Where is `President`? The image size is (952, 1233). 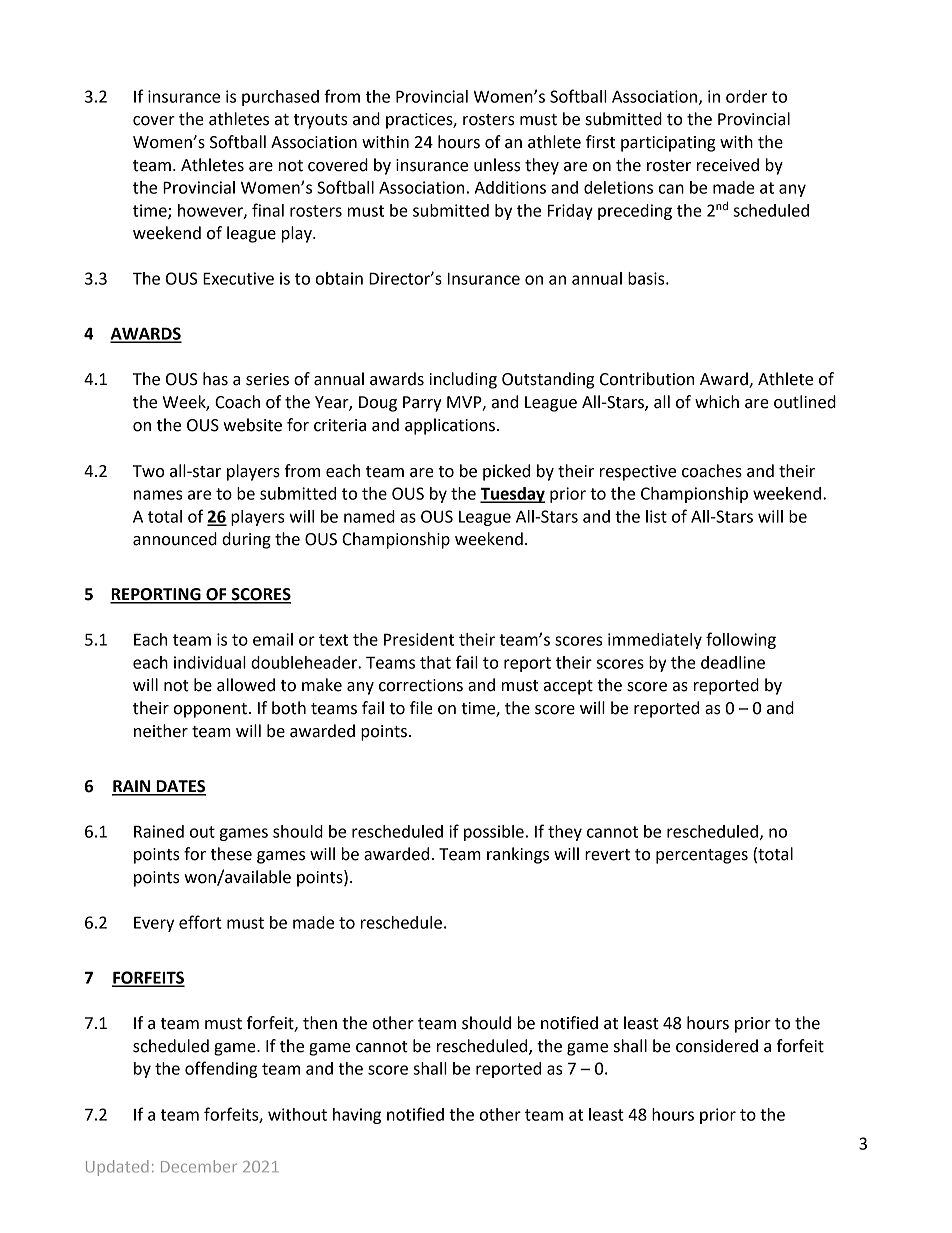 President is located at coordinates (419, 639).
